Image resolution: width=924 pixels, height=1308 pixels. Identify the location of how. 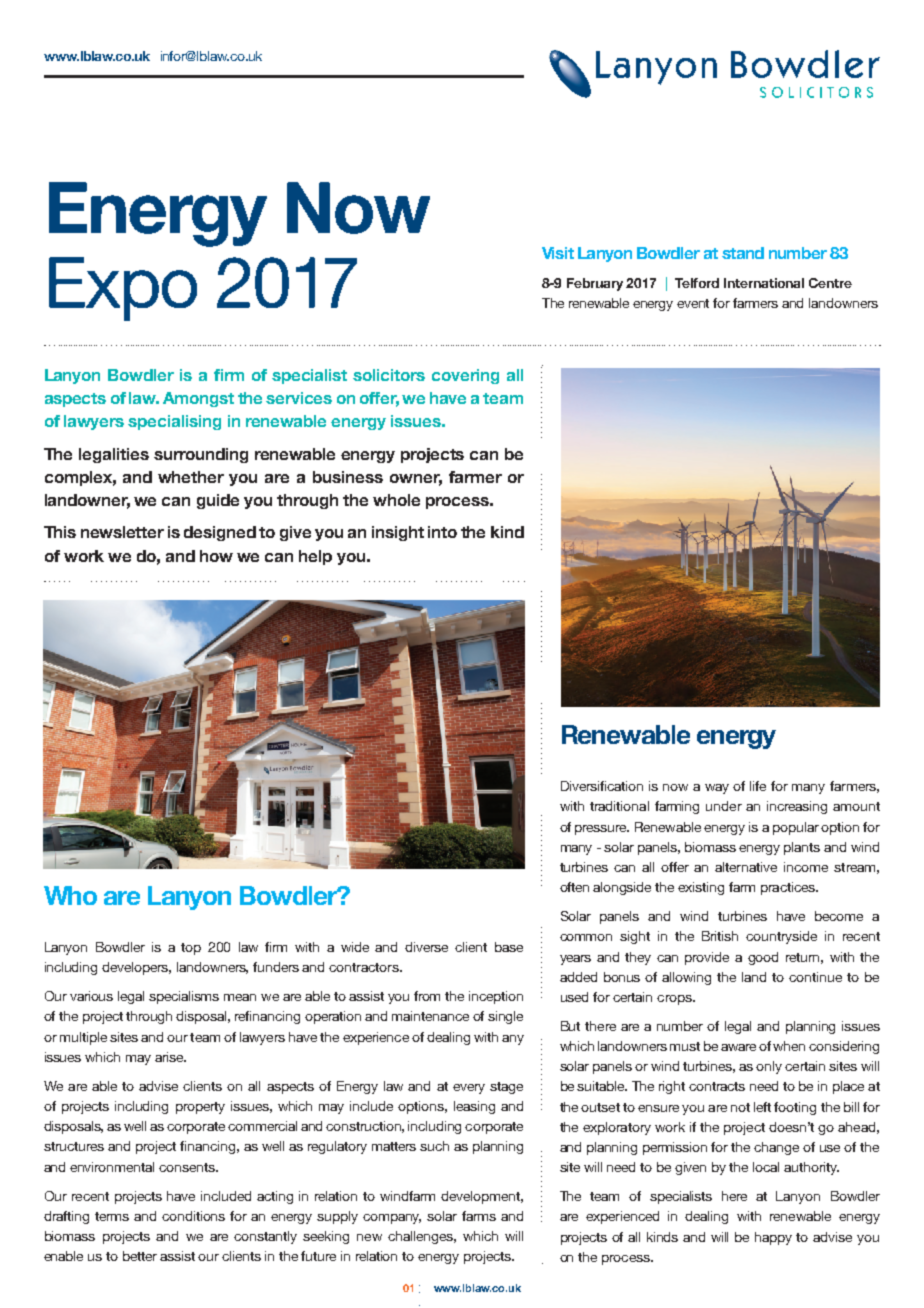
(216, 556).
